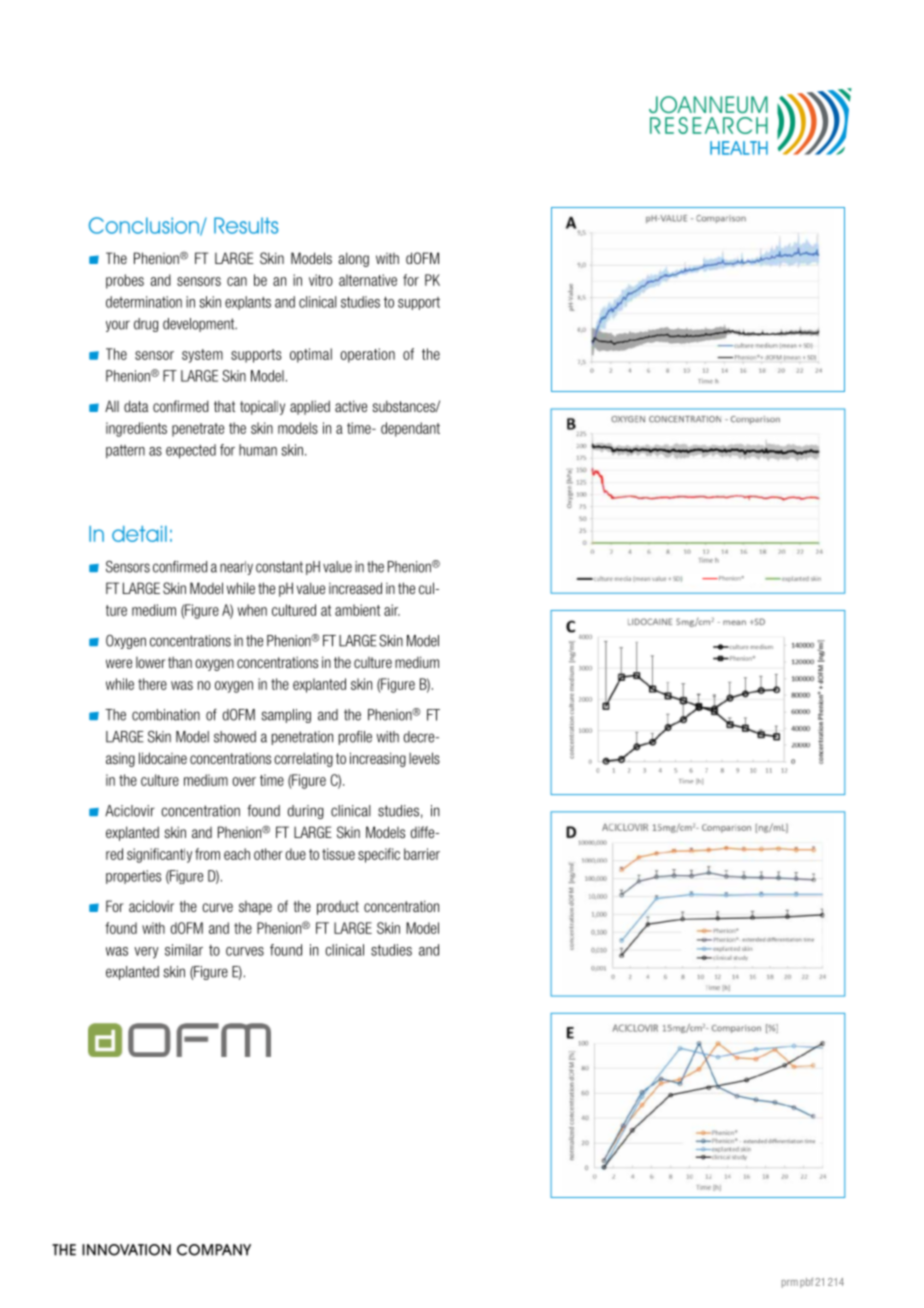 This page has height=1308, width=924. I want to click on determination, so click(144, 302).
